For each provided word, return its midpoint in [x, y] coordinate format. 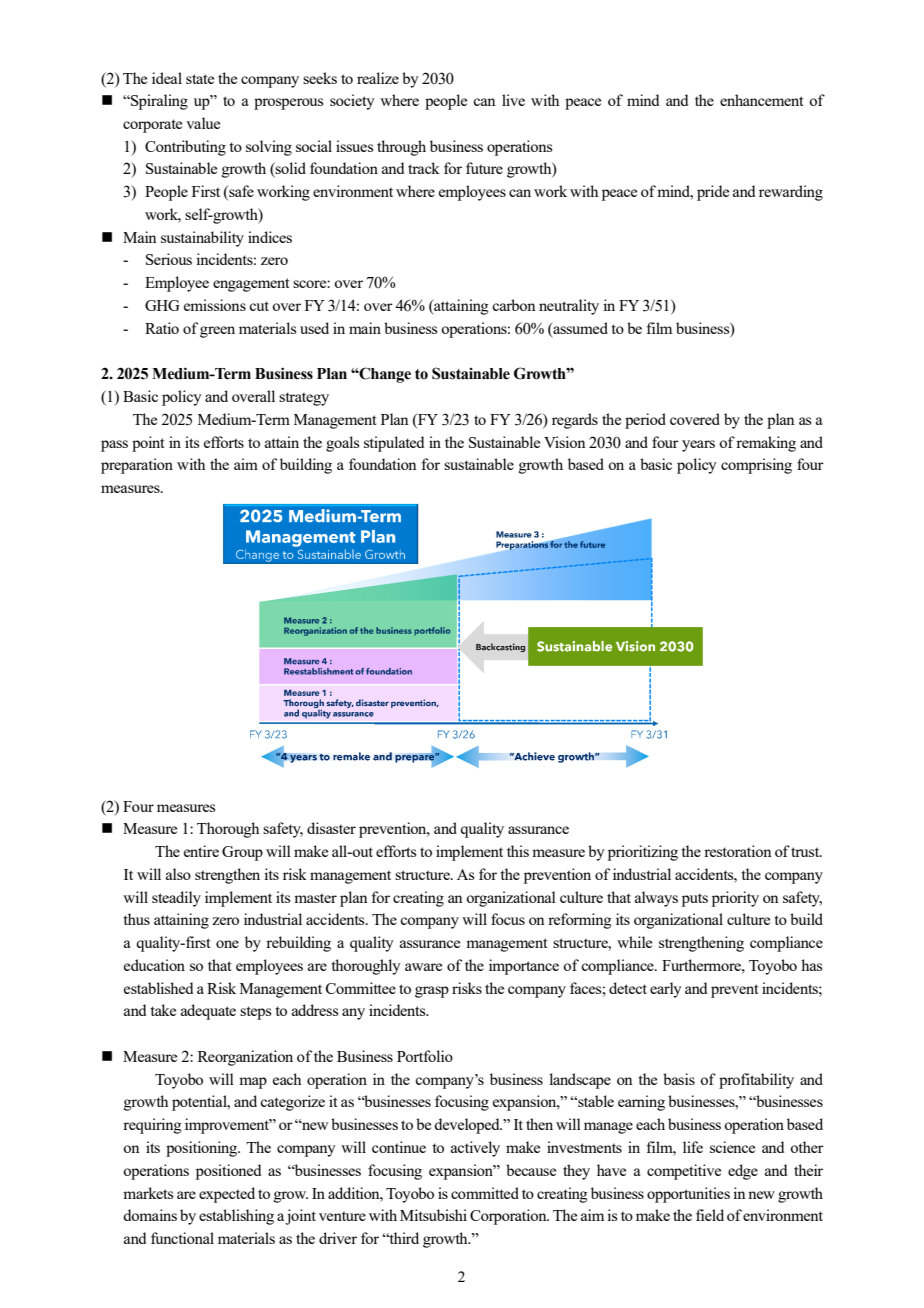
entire [201, 851]
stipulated [394, 444]
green [217, 332]
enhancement [762, 100]
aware [423, 967]
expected [227, 1195]
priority [735, 899]
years [698, 446]
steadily [176, 899]
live [513, 100]
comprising [756, 466]
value [203, 123]
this [518, 851]
